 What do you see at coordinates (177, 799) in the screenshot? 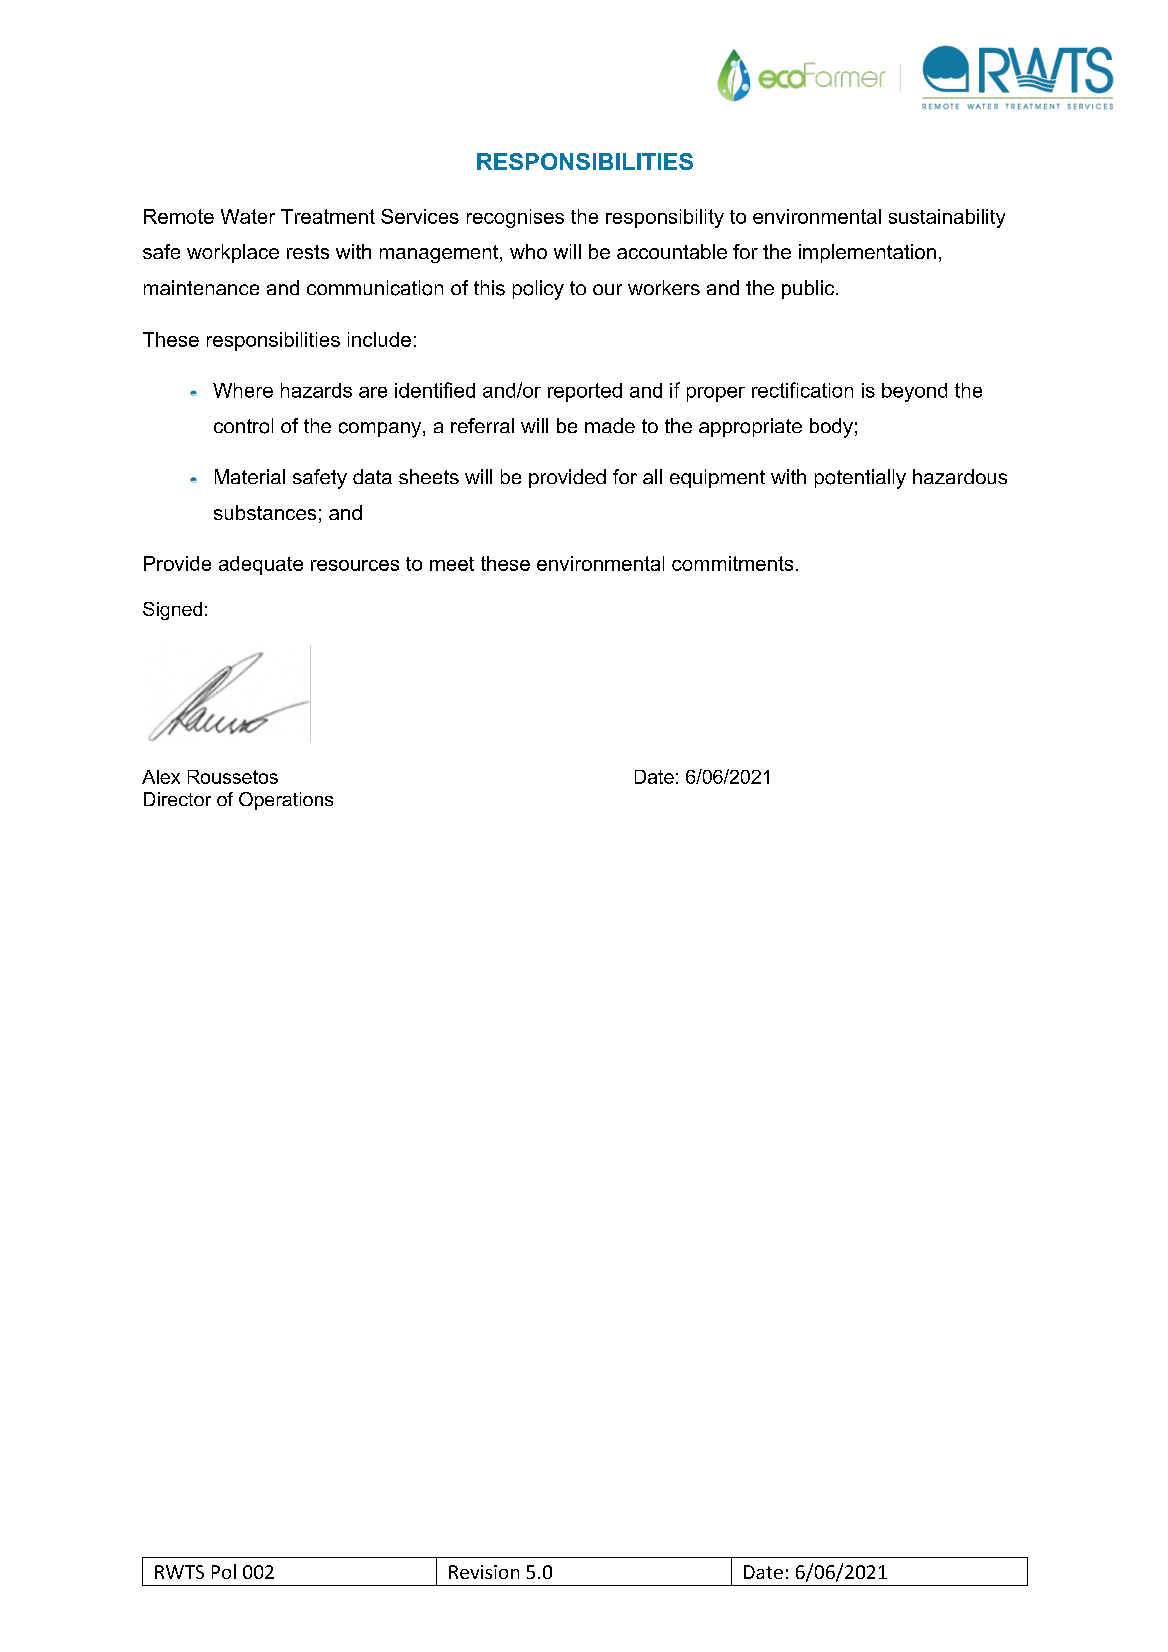
I see `Director` at bounding box center [177, 799].
